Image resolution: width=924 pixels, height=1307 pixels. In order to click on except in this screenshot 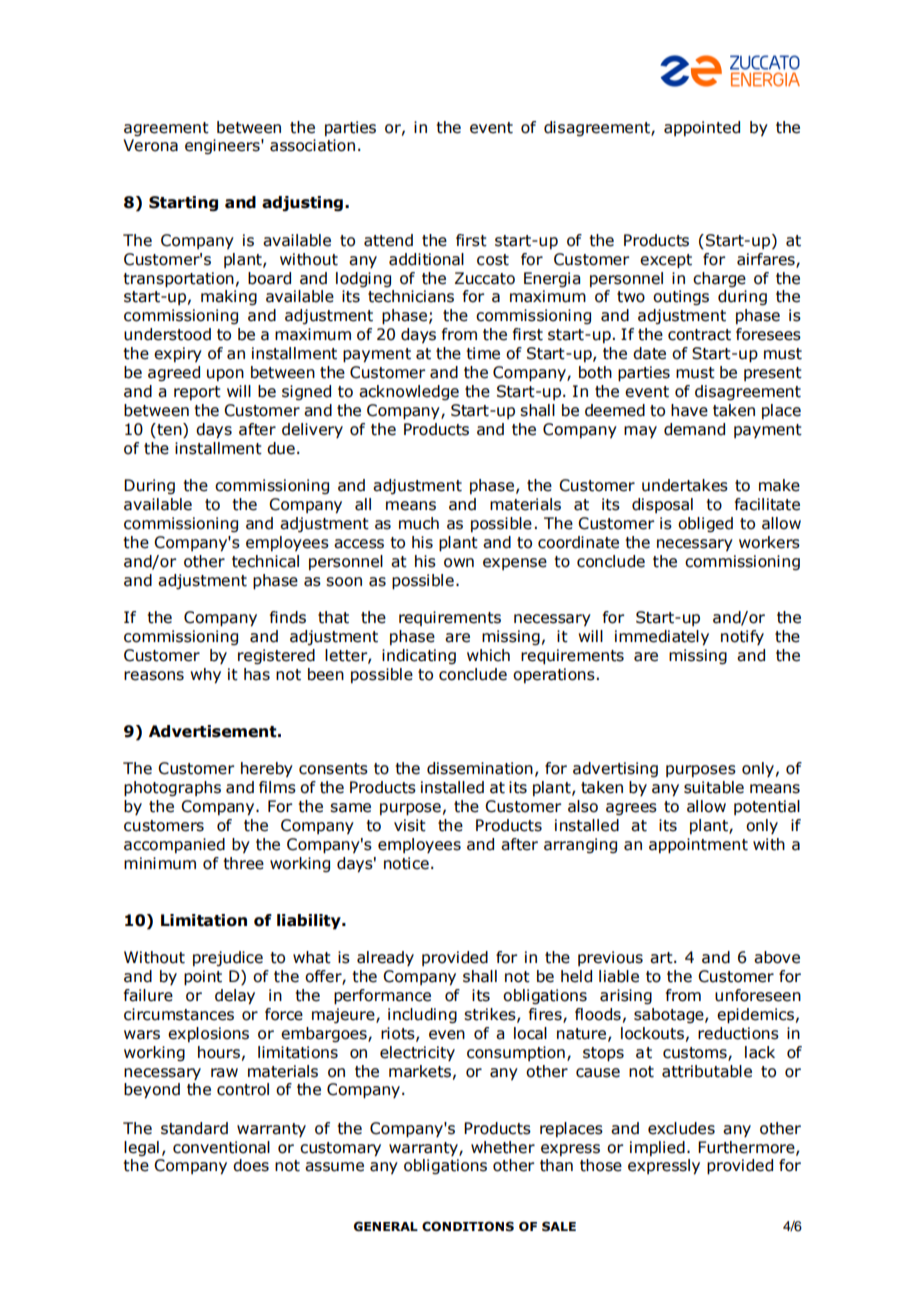, I will do `click(666, 261)`.
